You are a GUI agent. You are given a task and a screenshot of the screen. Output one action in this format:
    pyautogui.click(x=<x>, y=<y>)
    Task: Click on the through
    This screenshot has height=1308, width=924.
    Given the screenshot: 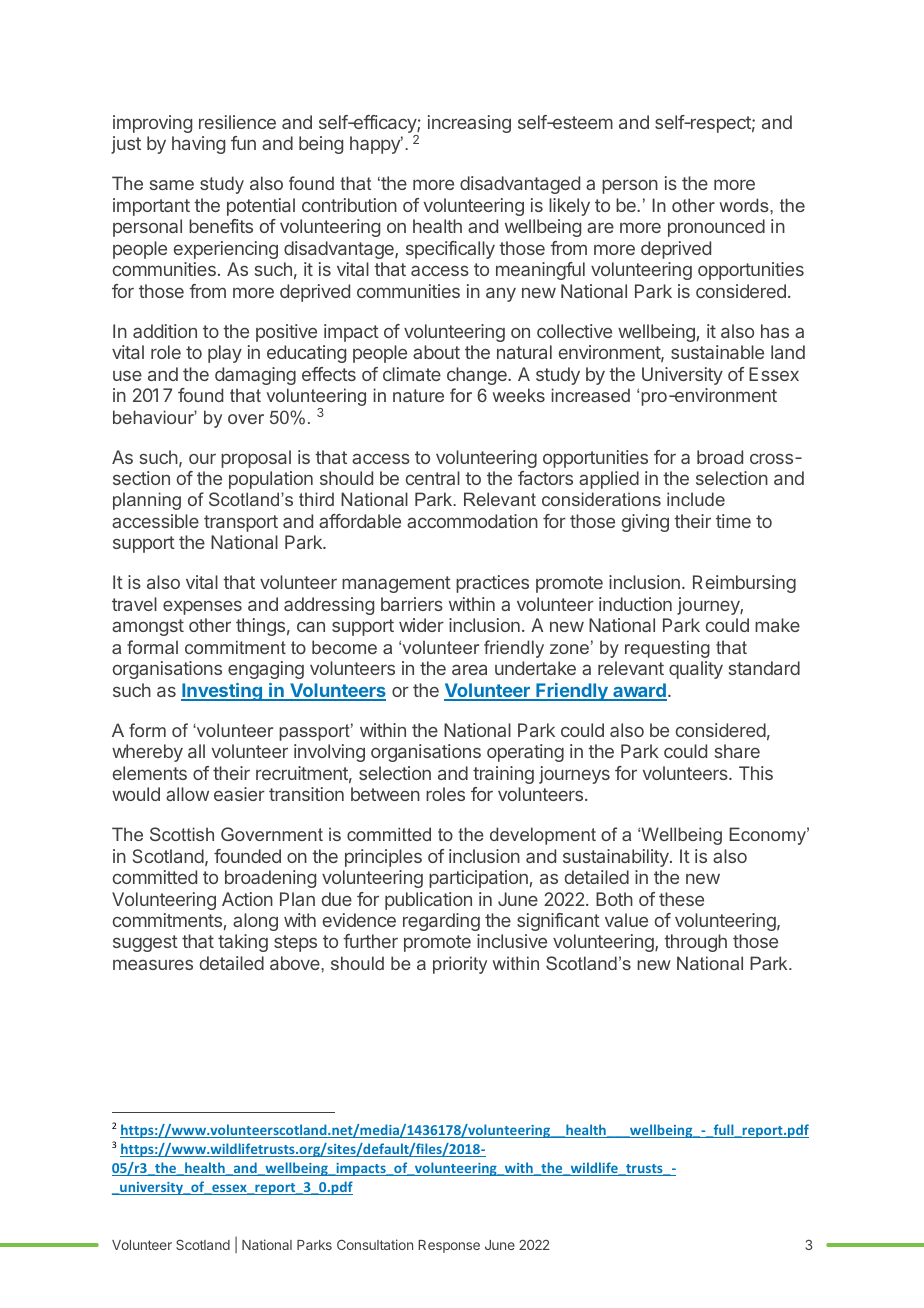 What is the action you would take?
    pyautogui.click(x=695, y=943)
